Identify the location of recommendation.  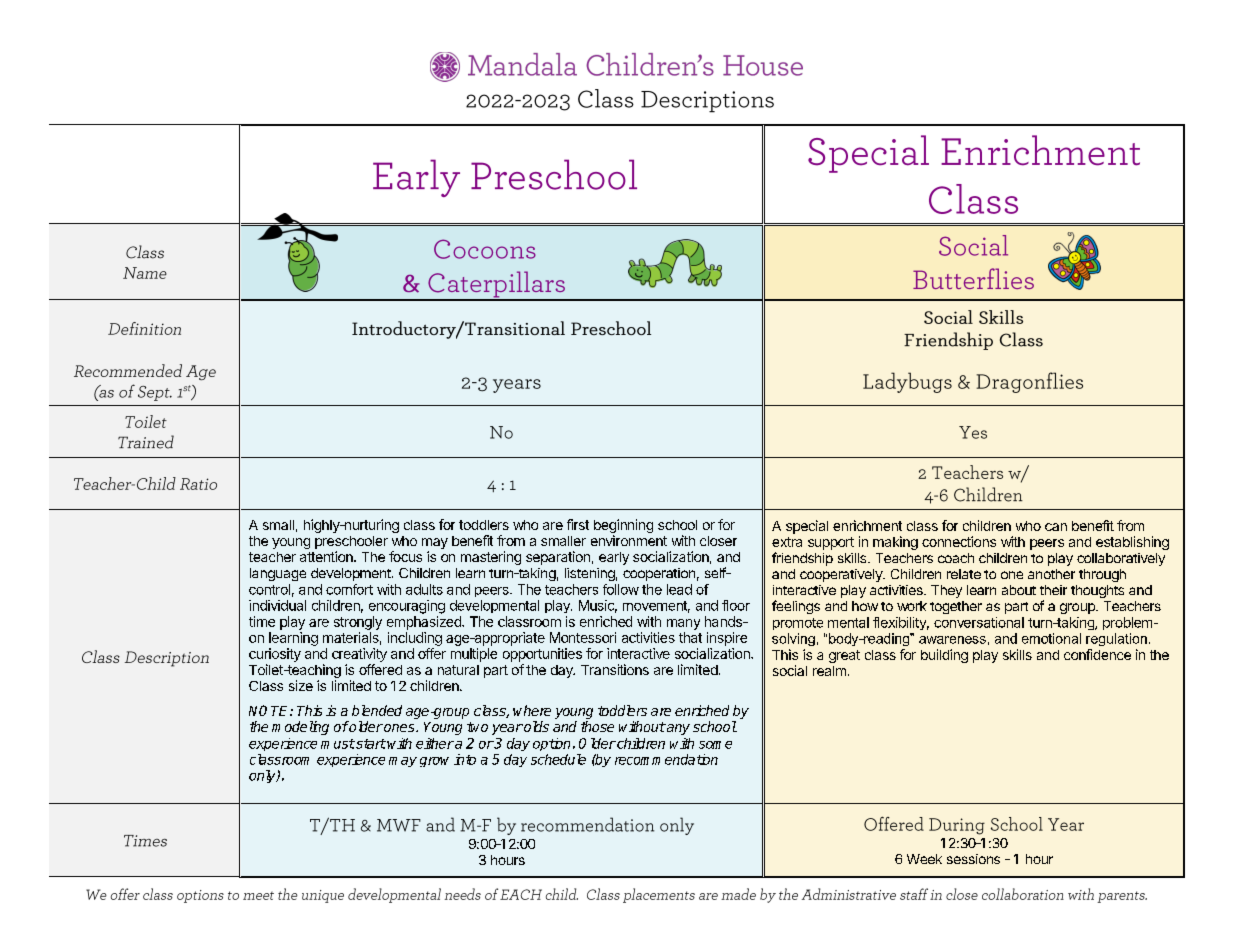
(666, 759).
